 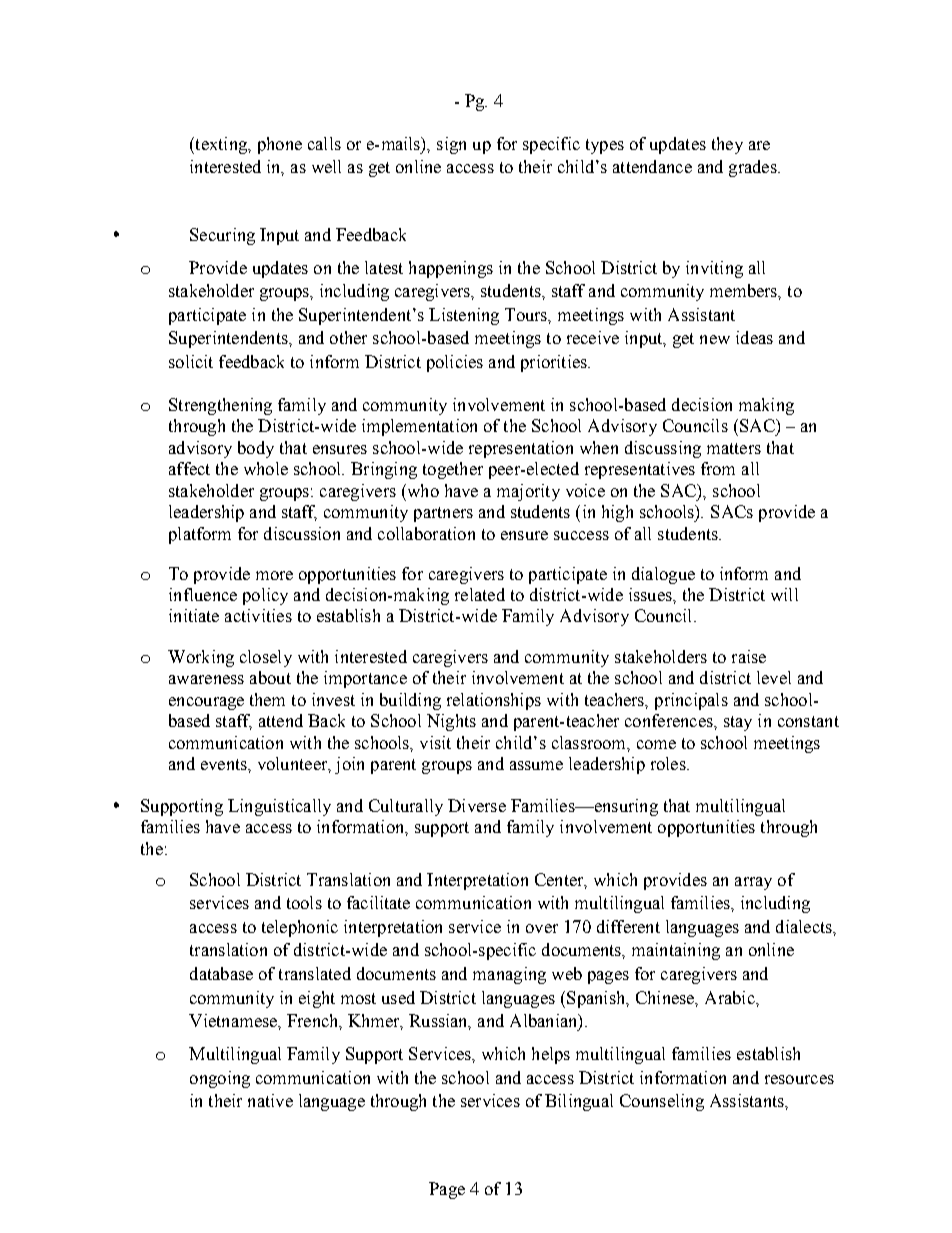 What do you see at coordinates (455, 363) in the screenshot?
I see `policies` at bounding box center [455, 363].
